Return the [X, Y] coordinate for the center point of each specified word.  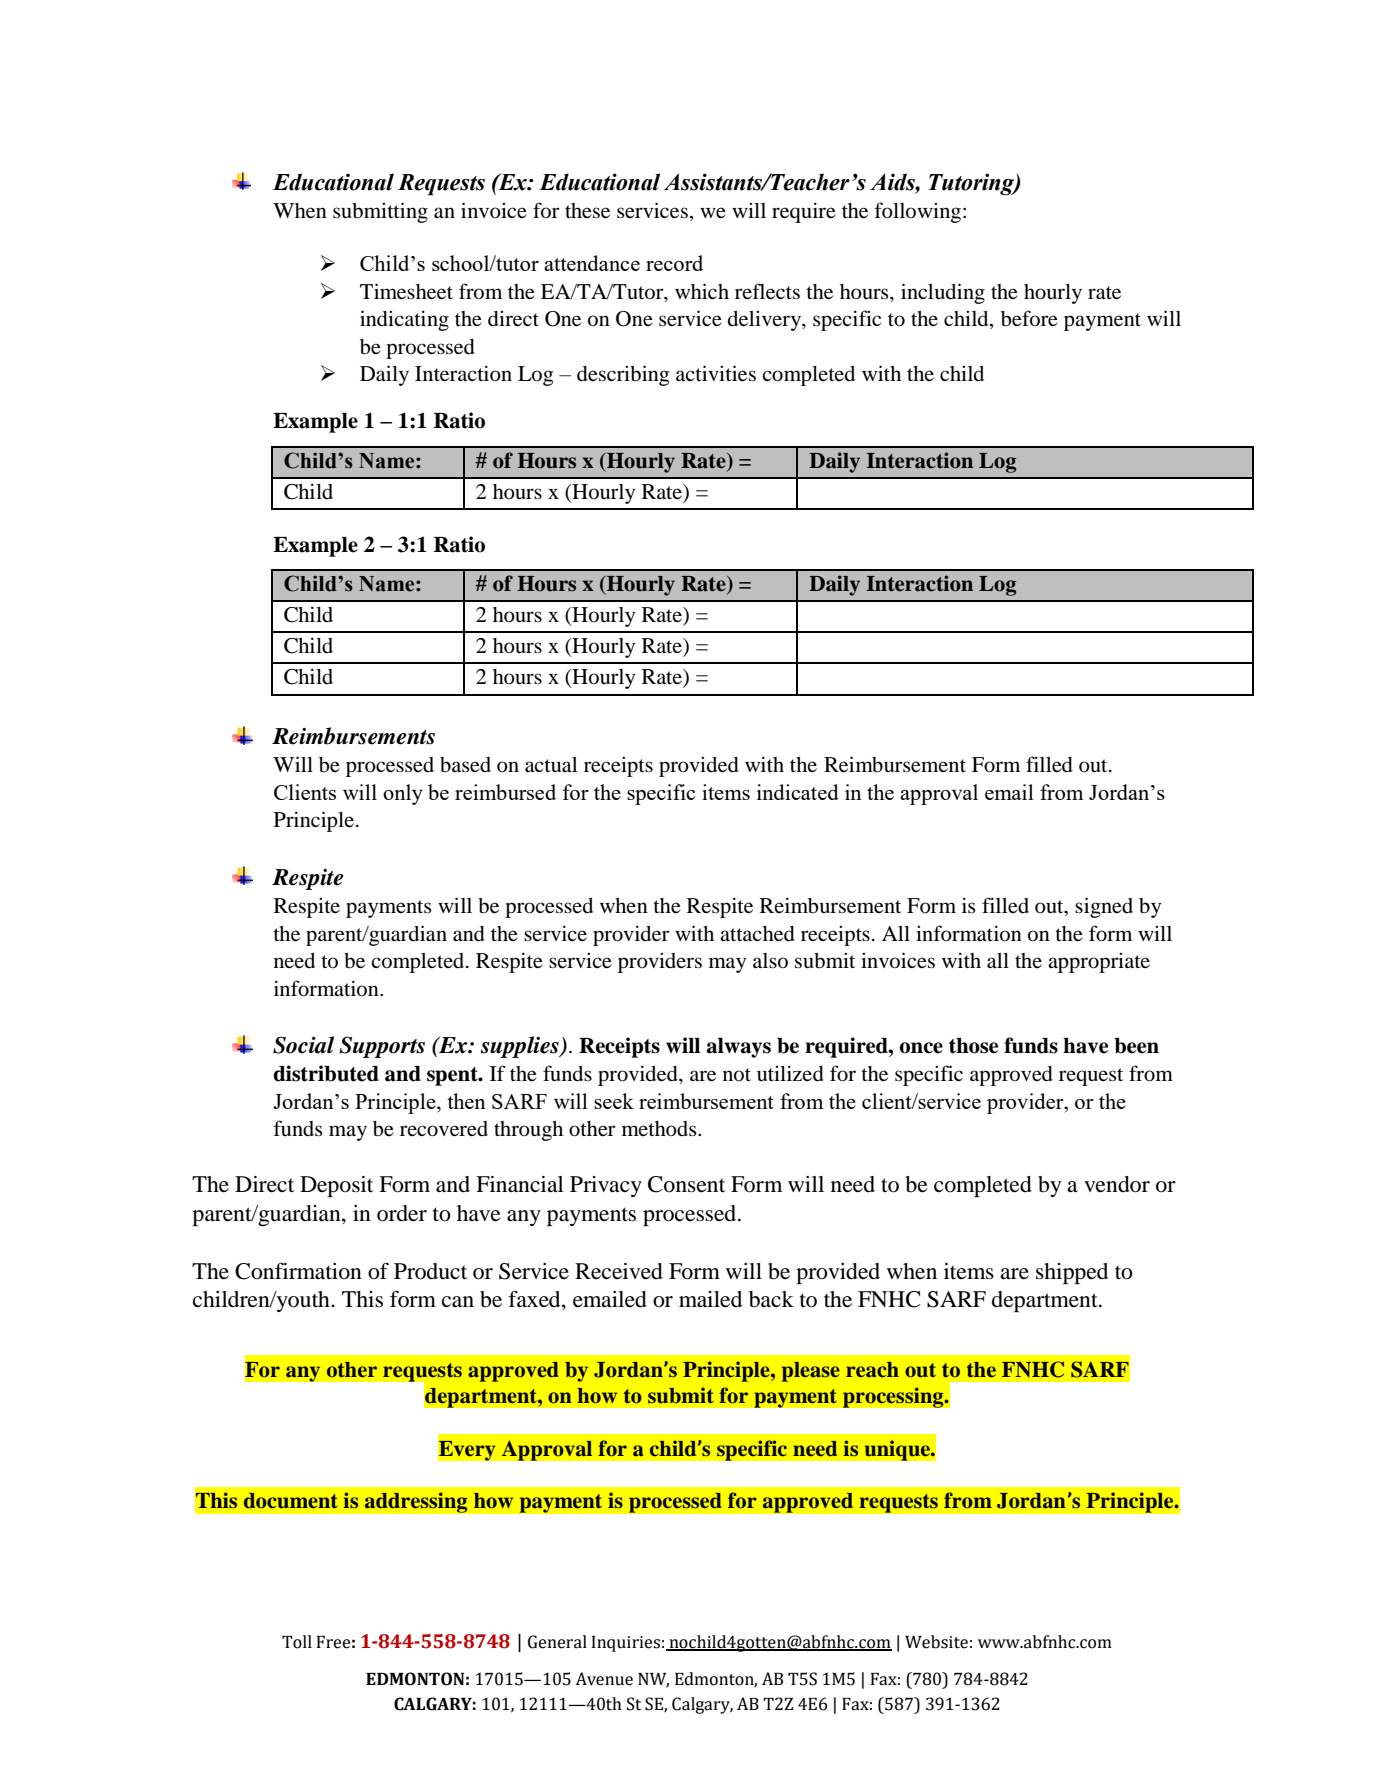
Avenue [604, 1679]
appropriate [1099, 963]
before [1029, 318]
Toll [297, 1642]
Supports [382, 1047]
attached [757, 934]
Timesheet [406, 291]
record [674, 263]
